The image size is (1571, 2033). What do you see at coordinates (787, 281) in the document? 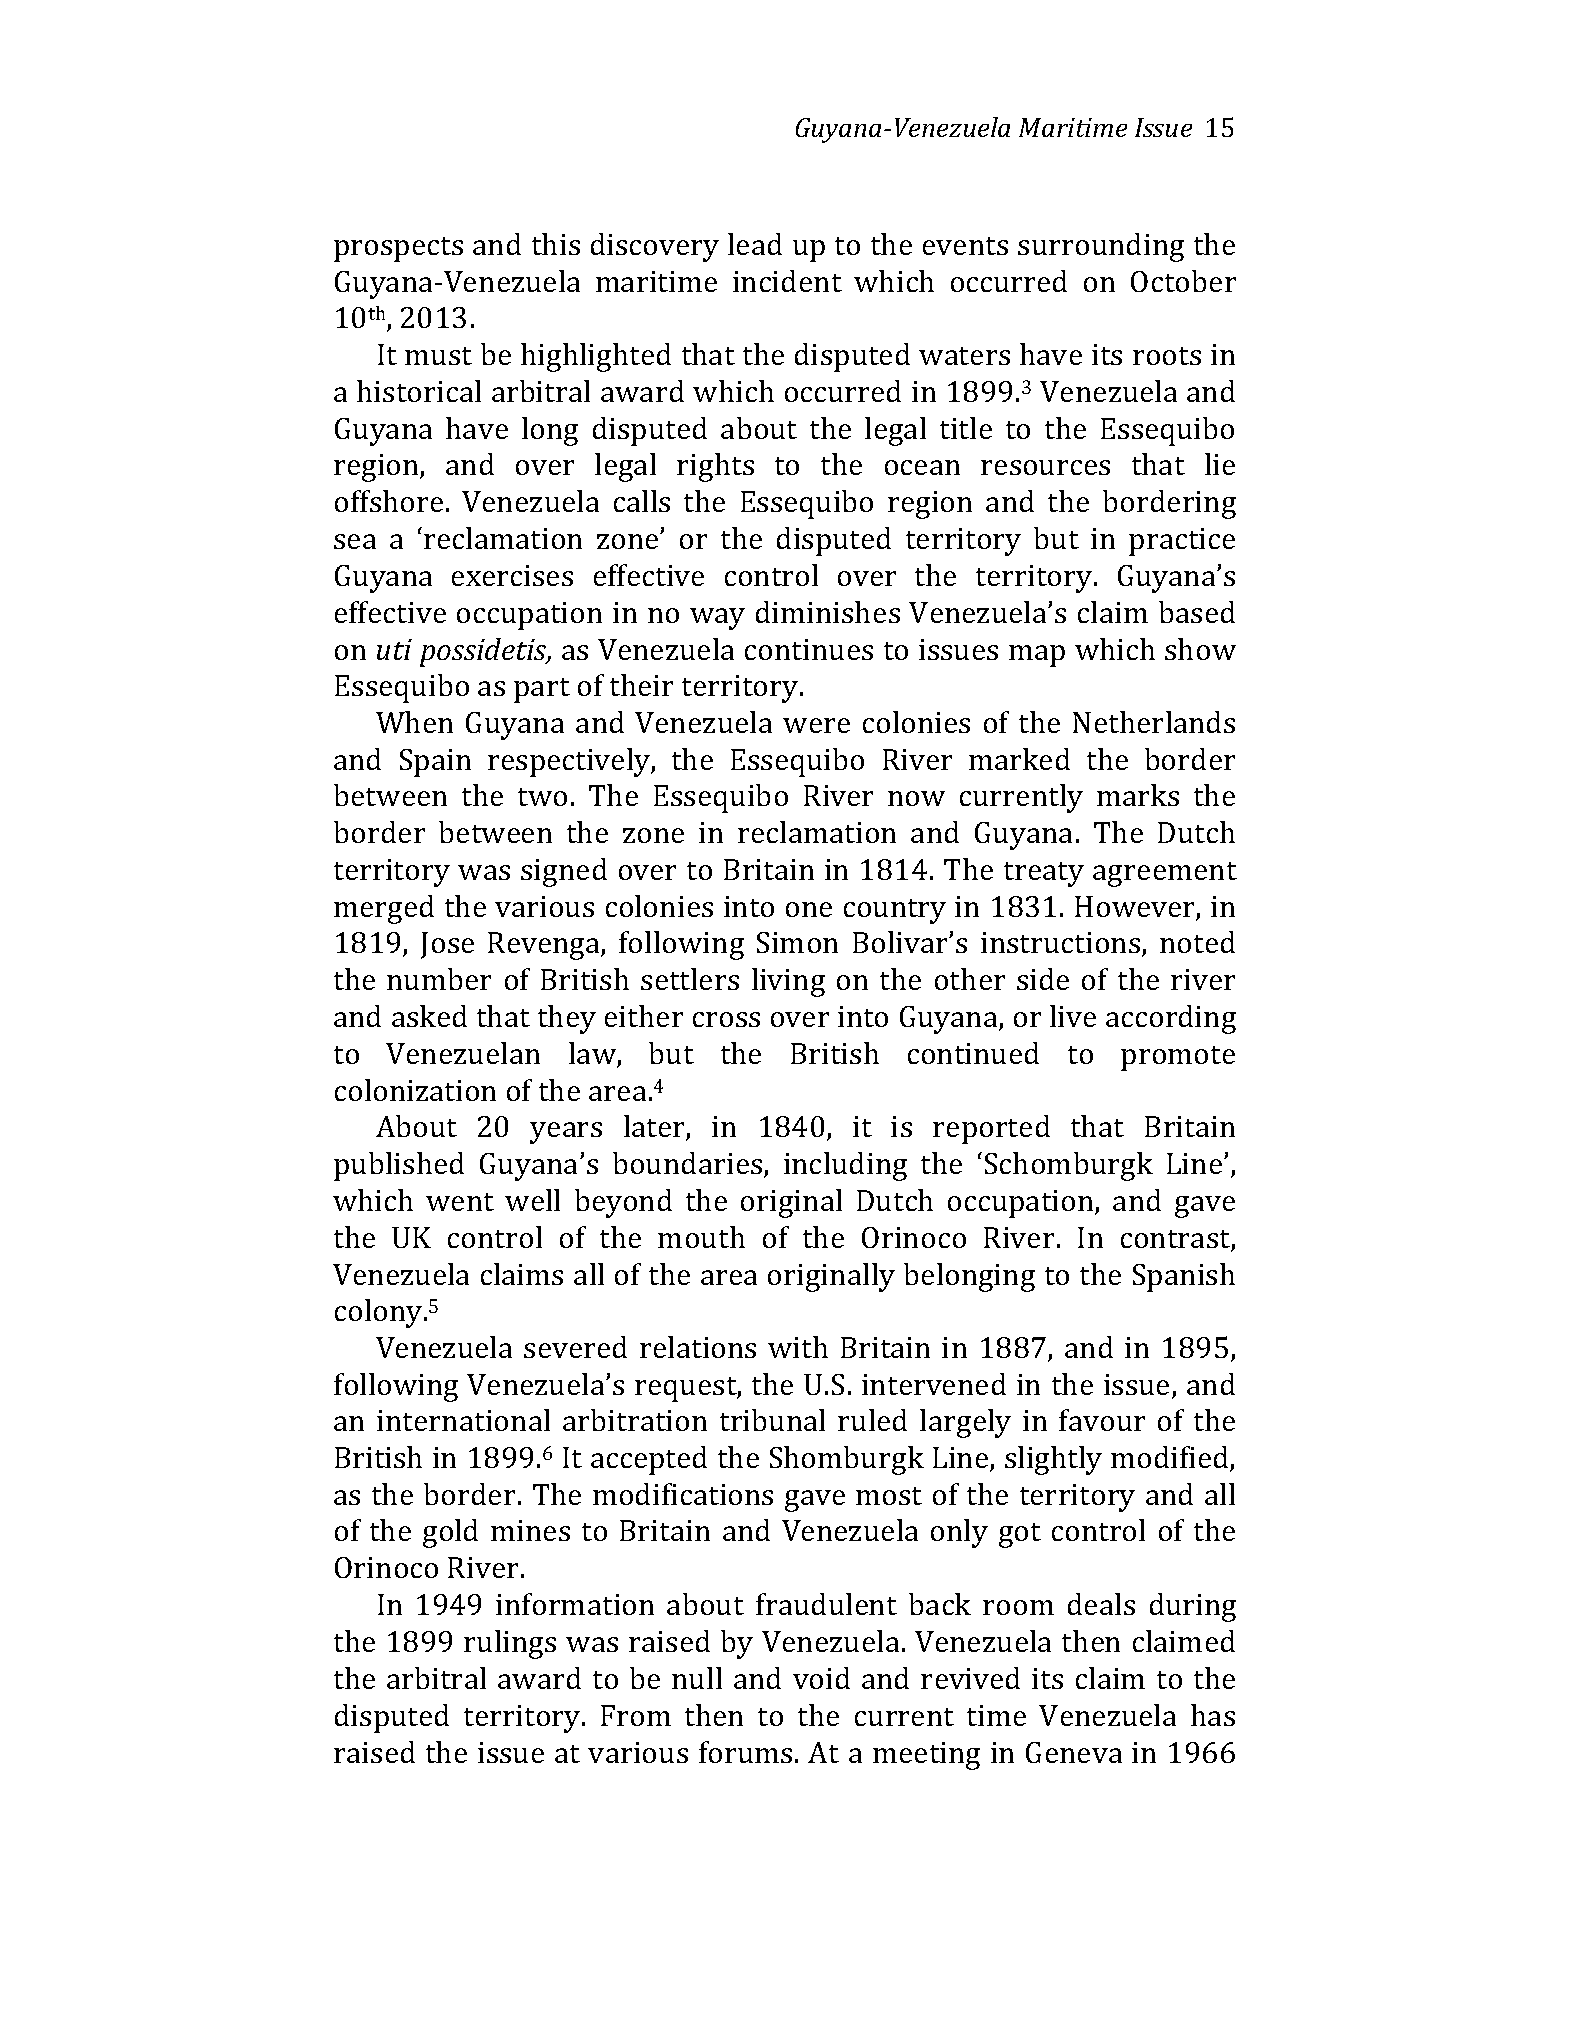
I see `incident` at bounding box center [787, 281].
